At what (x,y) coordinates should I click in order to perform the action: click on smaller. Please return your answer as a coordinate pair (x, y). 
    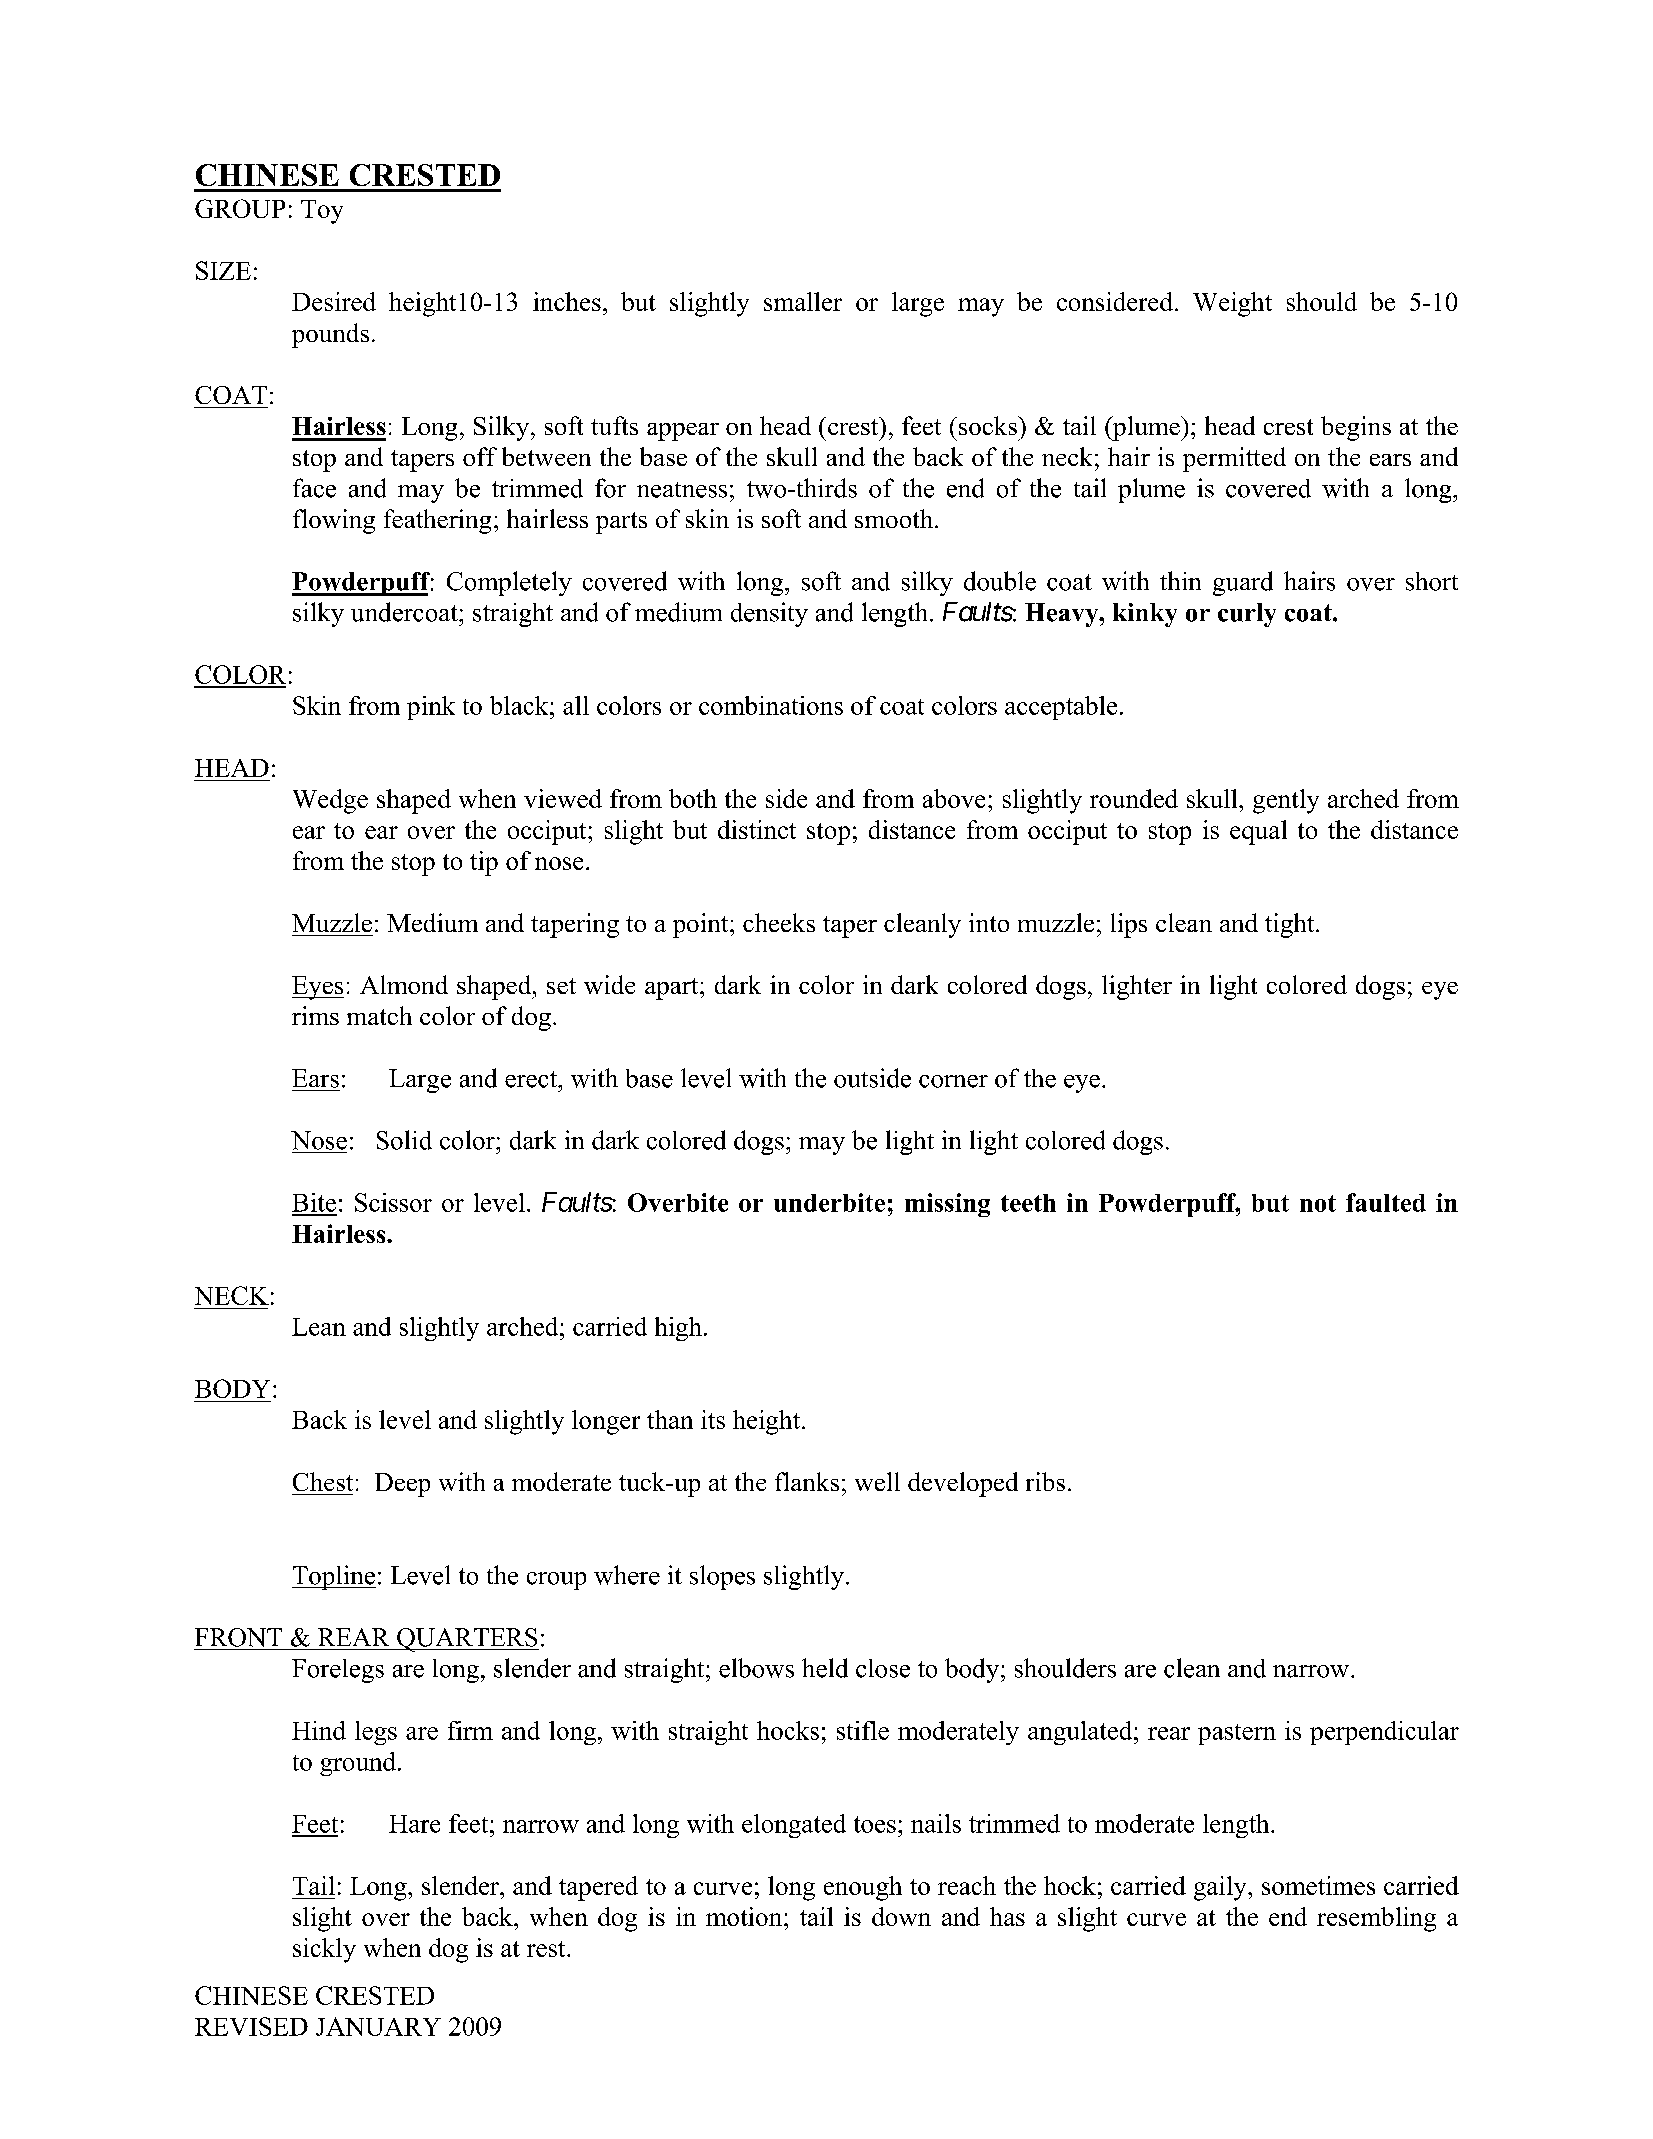
    Looking at the image, I should click on (803, 301).
